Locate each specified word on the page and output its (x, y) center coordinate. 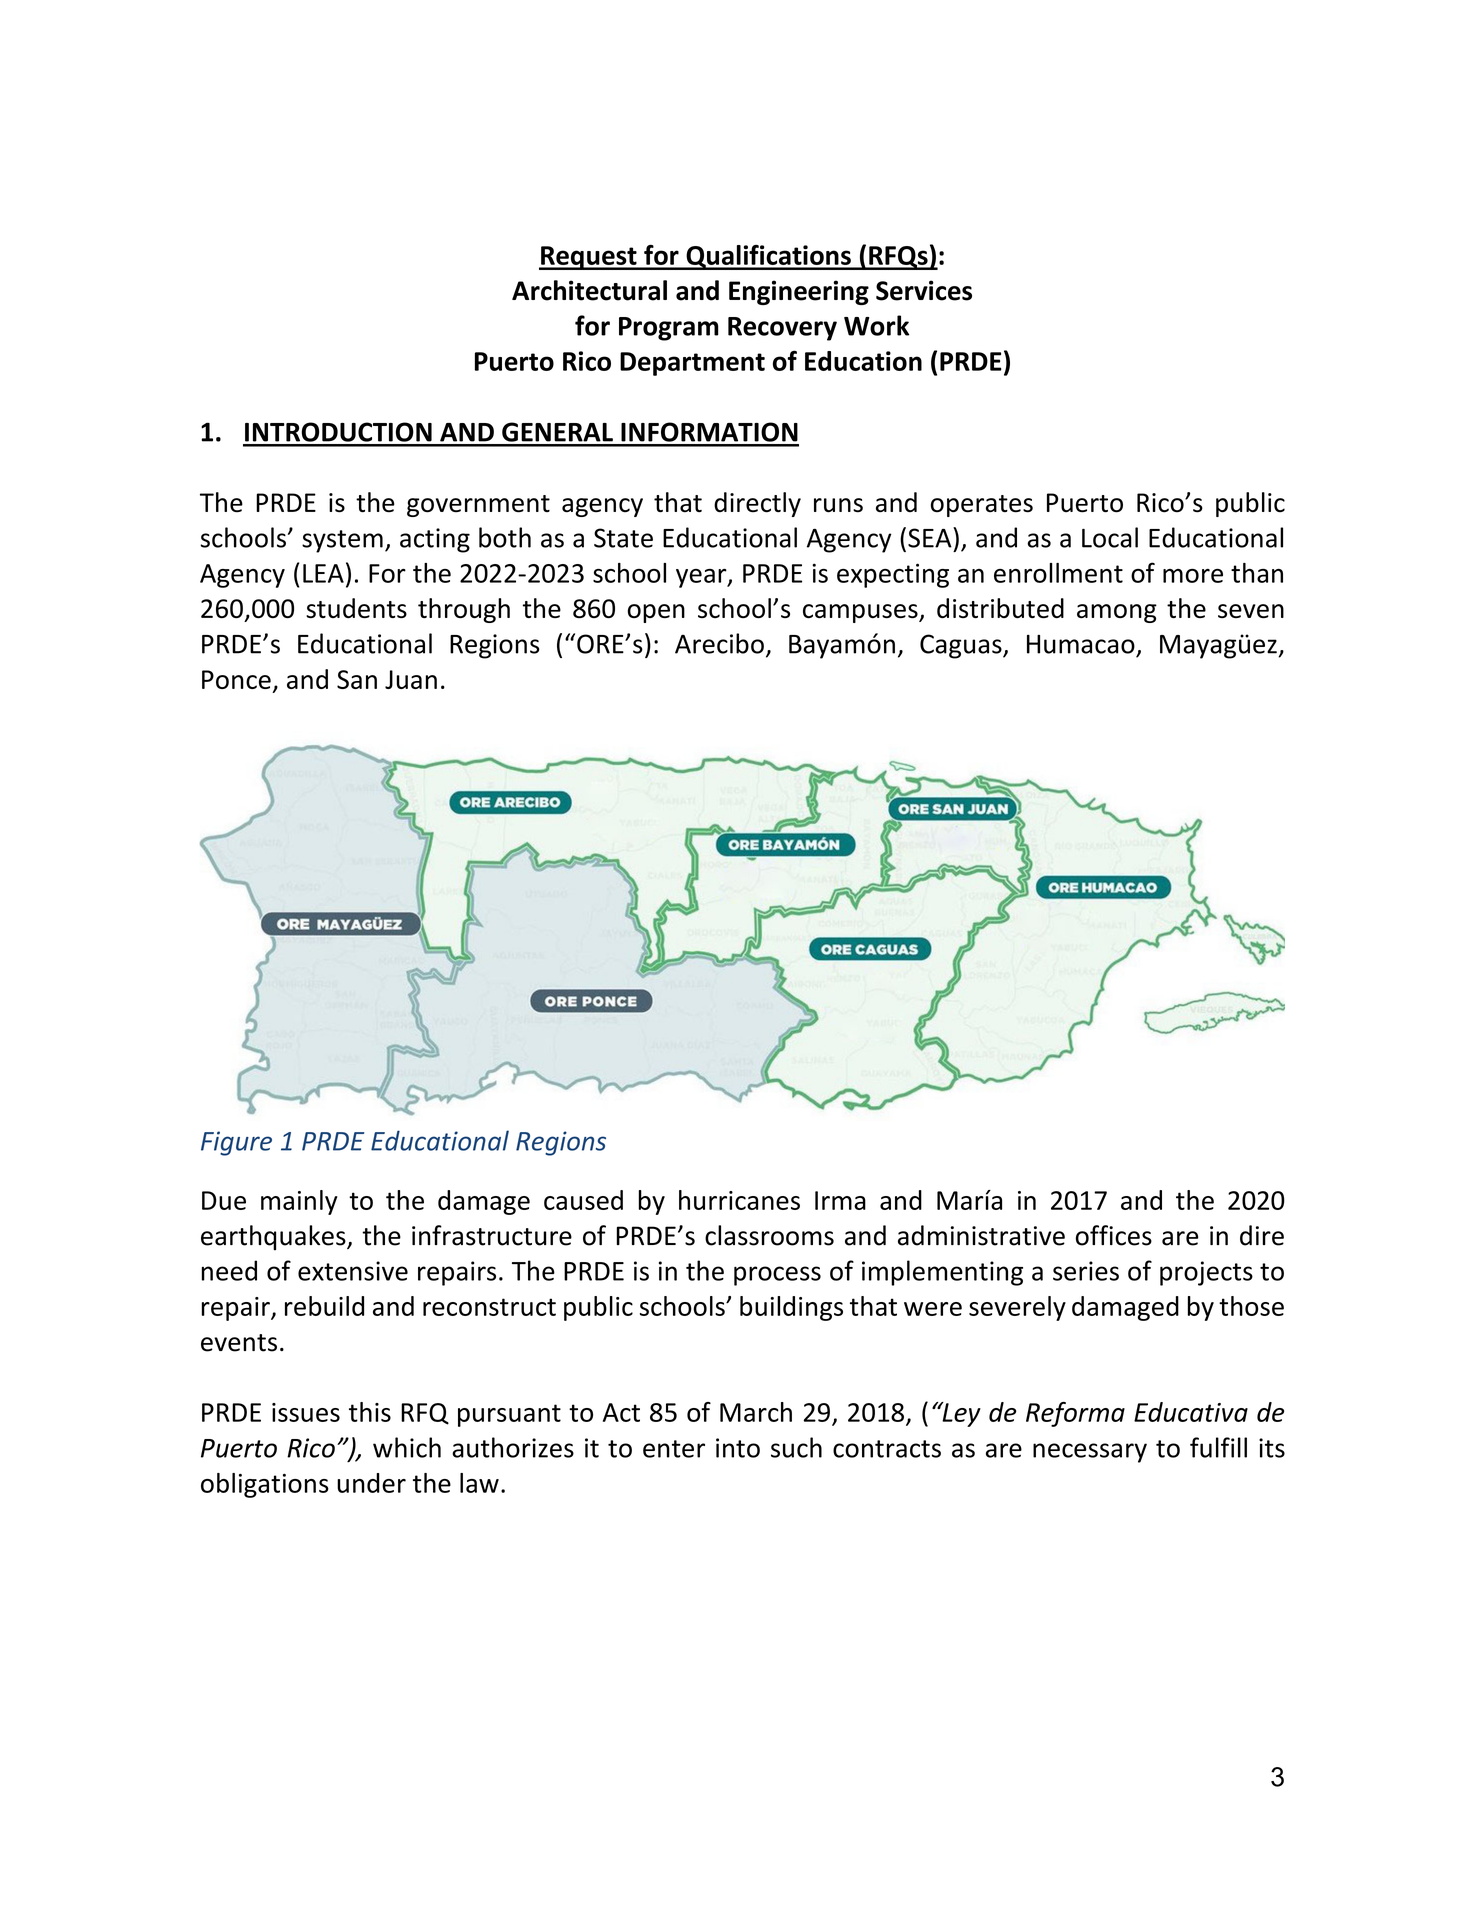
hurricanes (739, 1200)
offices (1114, 1235)
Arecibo (719, 643)
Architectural (589, 290)
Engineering (799, 292)
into (738, 1448)
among (1117, 613)
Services (924, 290)
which (407, 1447)
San (357, 679)
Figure (236, 1143)
